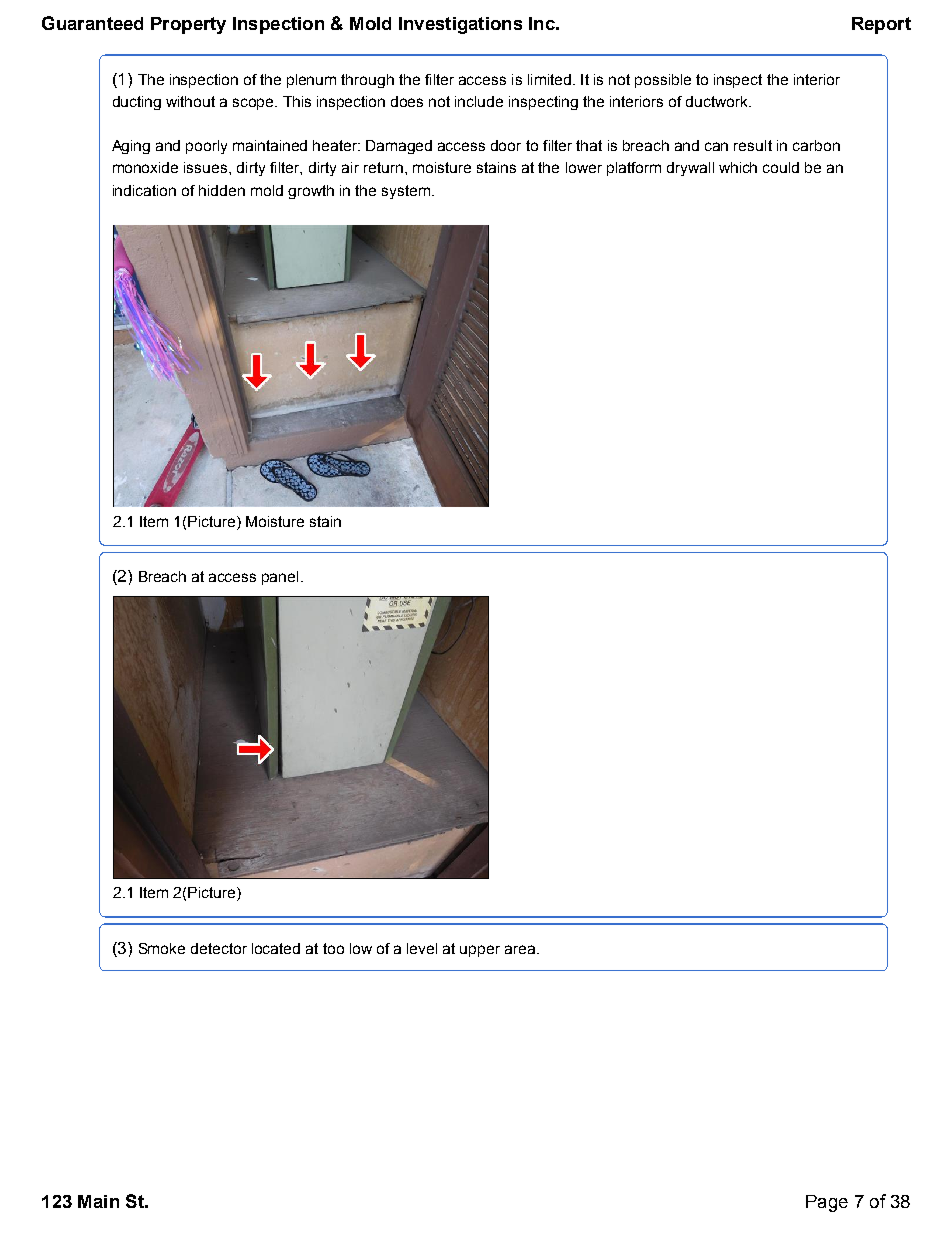 Image resolution: width=952 pixels, height=1233 pixels. I want to click on Property, so click(188, 25).
